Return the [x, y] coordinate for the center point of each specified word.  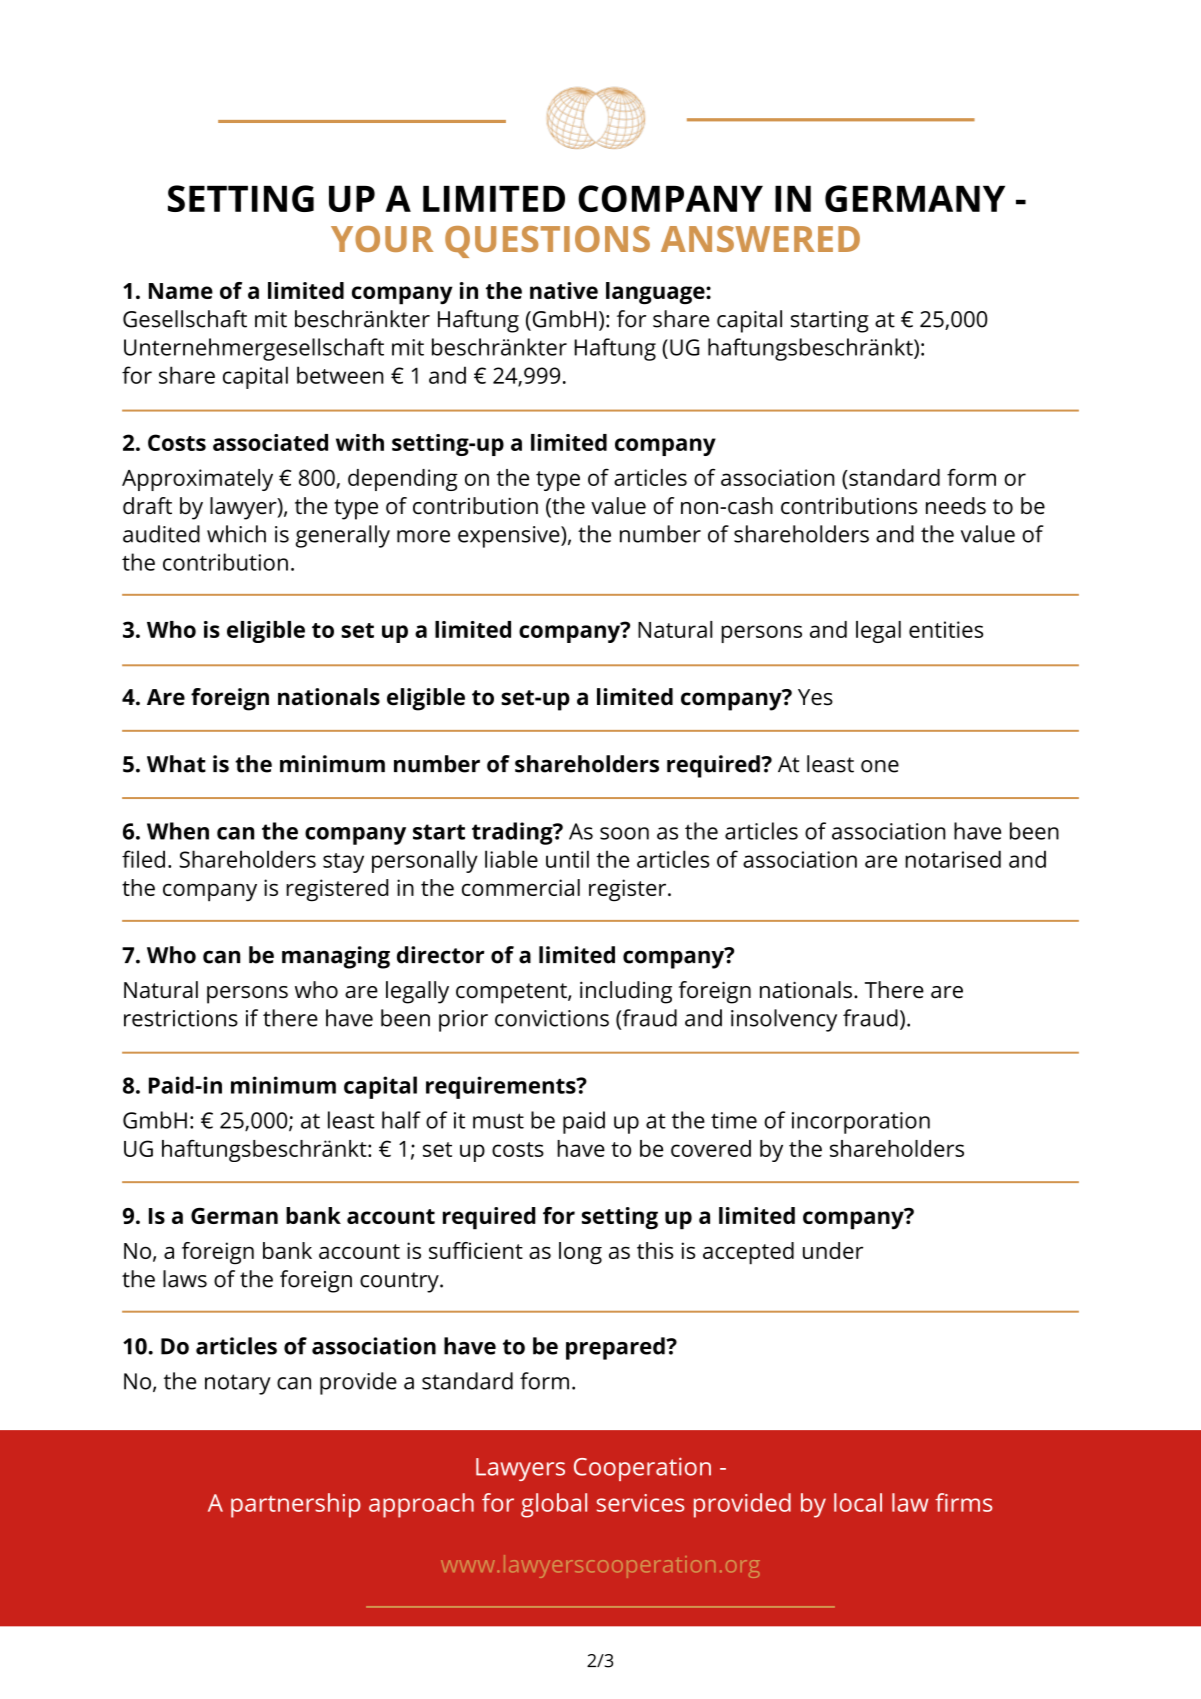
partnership [296, 1505]
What [176, 764]
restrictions [181, 1018]
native [564, 290]
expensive [510, 537]
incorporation [861, 1123]
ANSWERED [760, 239]
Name [181, 291]
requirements [502, 1087]
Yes [815, 697]
